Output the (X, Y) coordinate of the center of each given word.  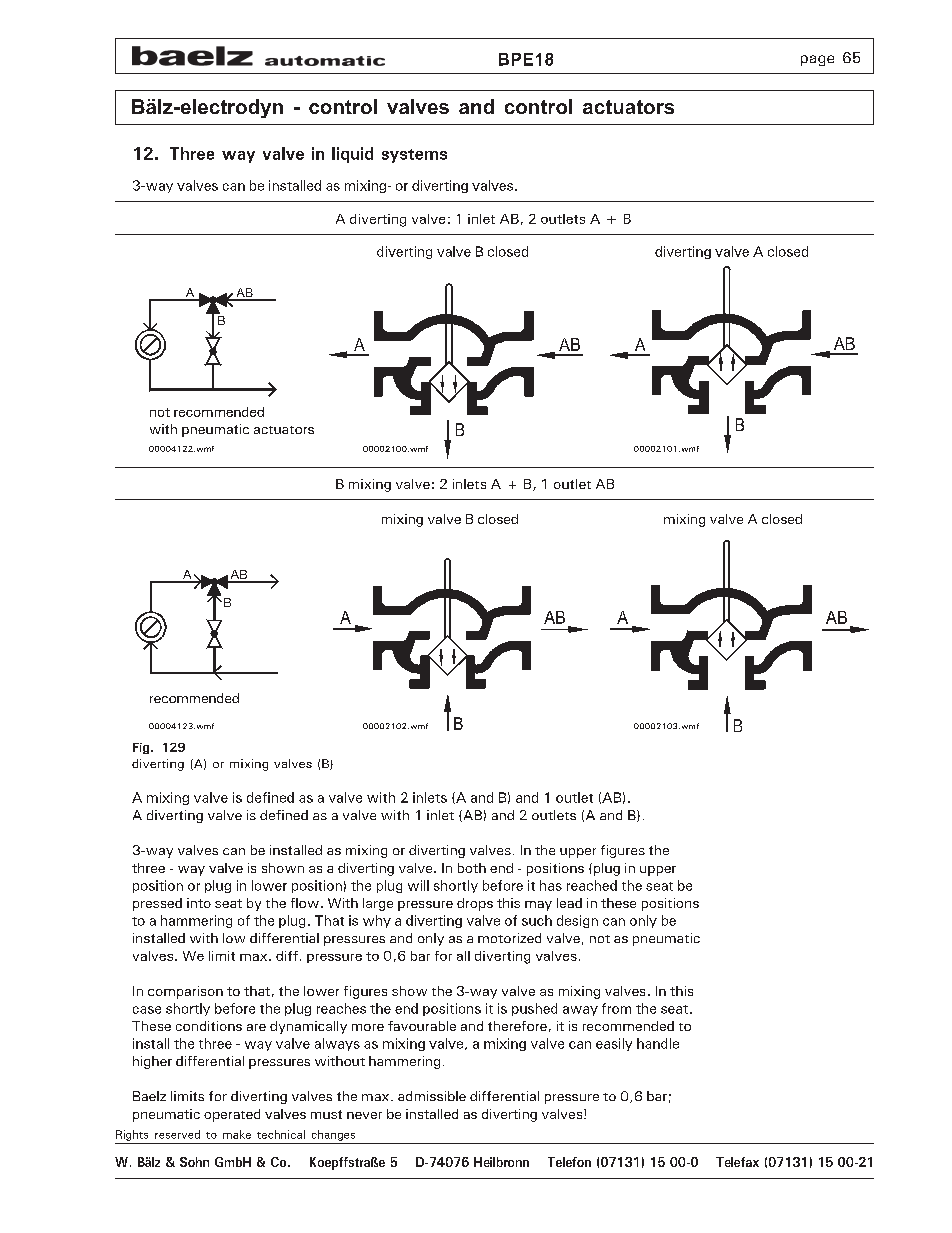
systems (414, 156)
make (237, 1134)
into (199, 903)
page (817, 60)
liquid (352, 155)
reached (592, 885)
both (472, 868)
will (418, 885)
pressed (157, 904)
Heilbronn (501, 1162)
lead (569, 903)
